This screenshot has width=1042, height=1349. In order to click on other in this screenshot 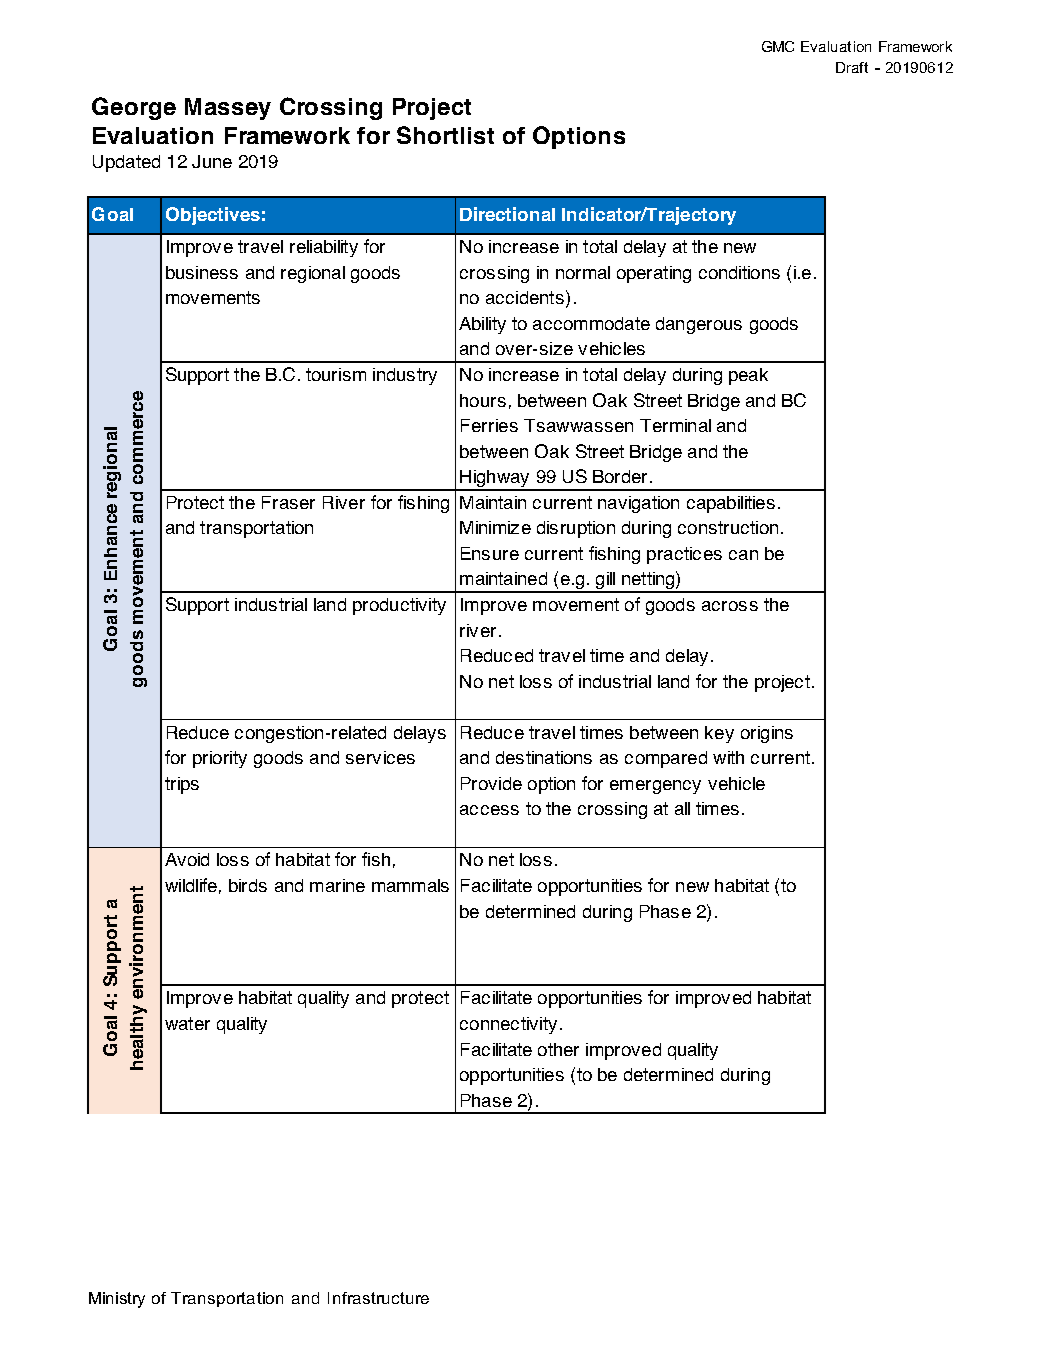, I will do `click(558, 1049)`.
